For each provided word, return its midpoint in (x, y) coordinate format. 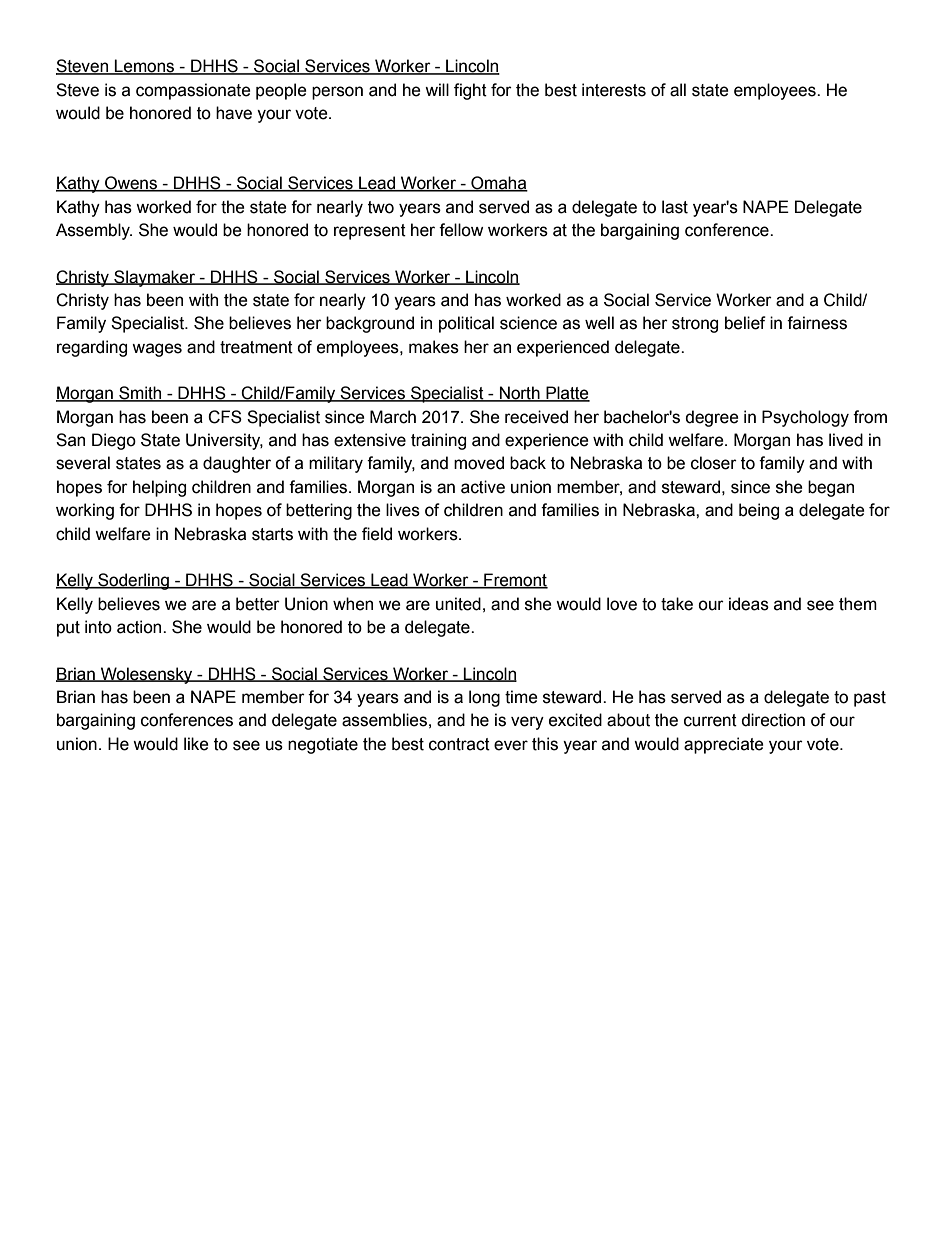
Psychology (805, 418)
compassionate (193, 91)
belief (745, 323)
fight (470, 91)
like (196, 744)
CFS (225, 417)
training (438, 441)
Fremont (515, 581)
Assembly (94, 231)
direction (773, 720)
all (678, 90)
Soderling (133, 581)
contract (459, 744)
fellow (461, 230)
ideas (749, 604)
